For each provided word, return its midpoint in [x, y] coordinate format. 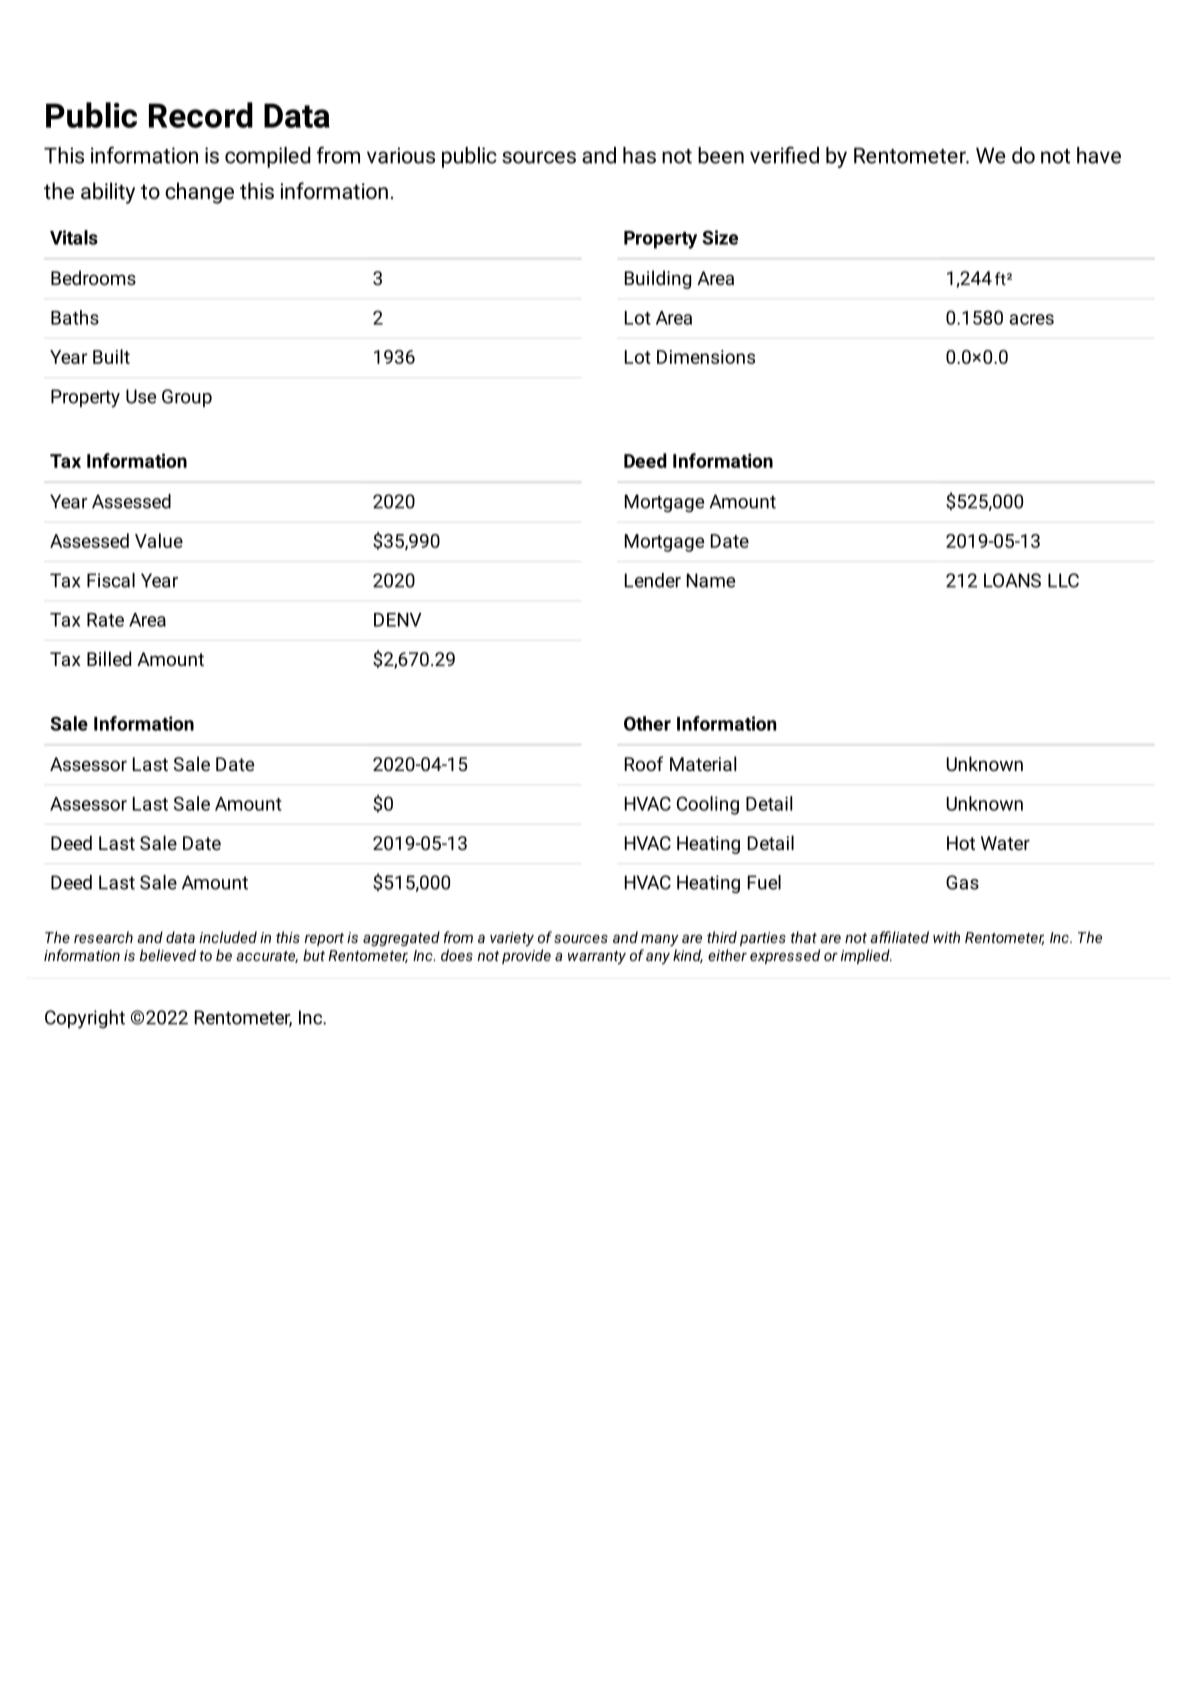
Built [111, 356]
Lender [653, 580]
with [946, 937]
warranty [597, 958]
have [1099, 155]
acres [1031, 319]
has [639, 155]
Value [159, 540]
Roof [644, 763]
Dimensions [706, 357]
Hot [961, 843]
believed [168, 955]
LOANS [1012, 580]
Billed [109, 658]
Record [201, 115]
